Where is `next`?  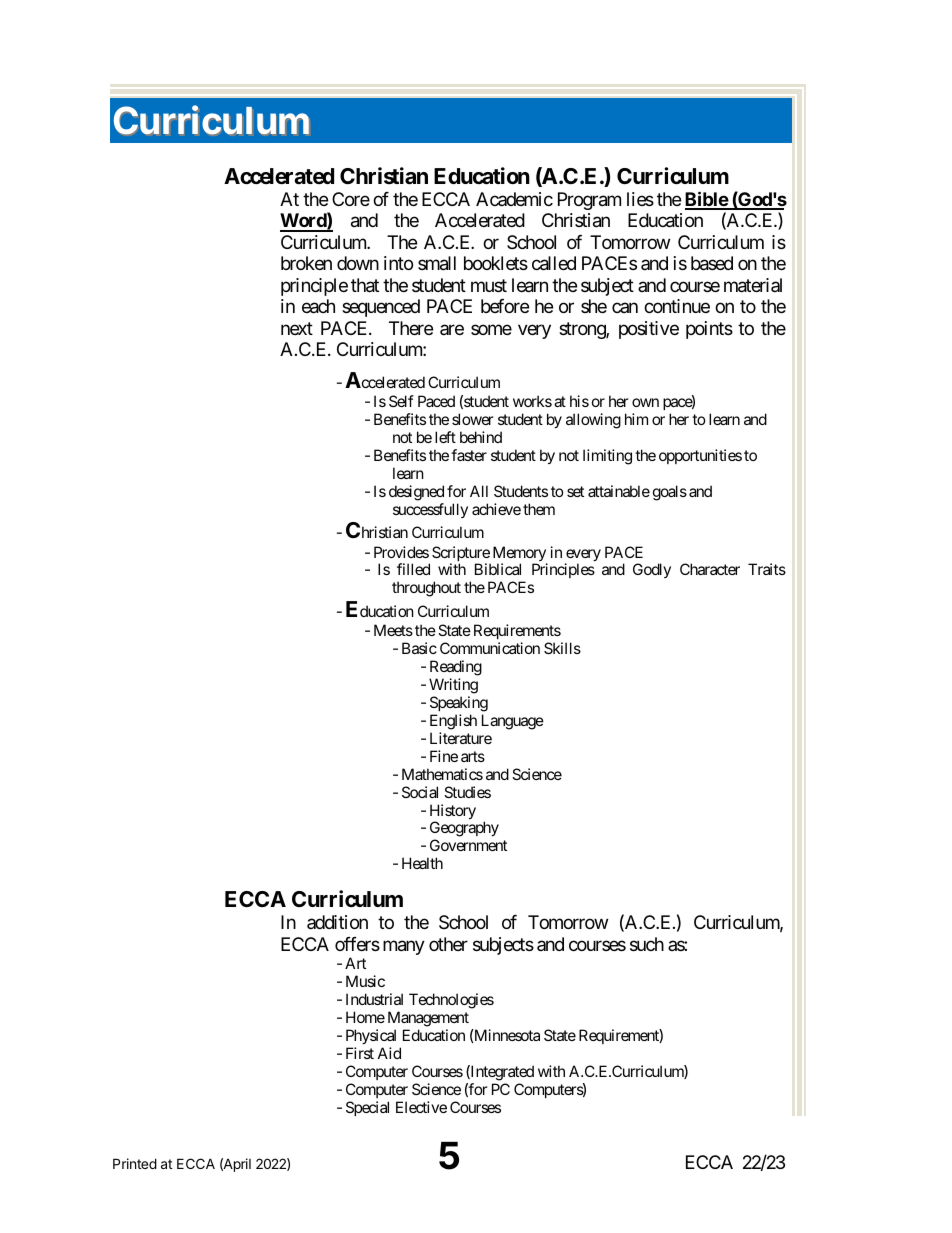 next is located at coordinates (297, 328).
